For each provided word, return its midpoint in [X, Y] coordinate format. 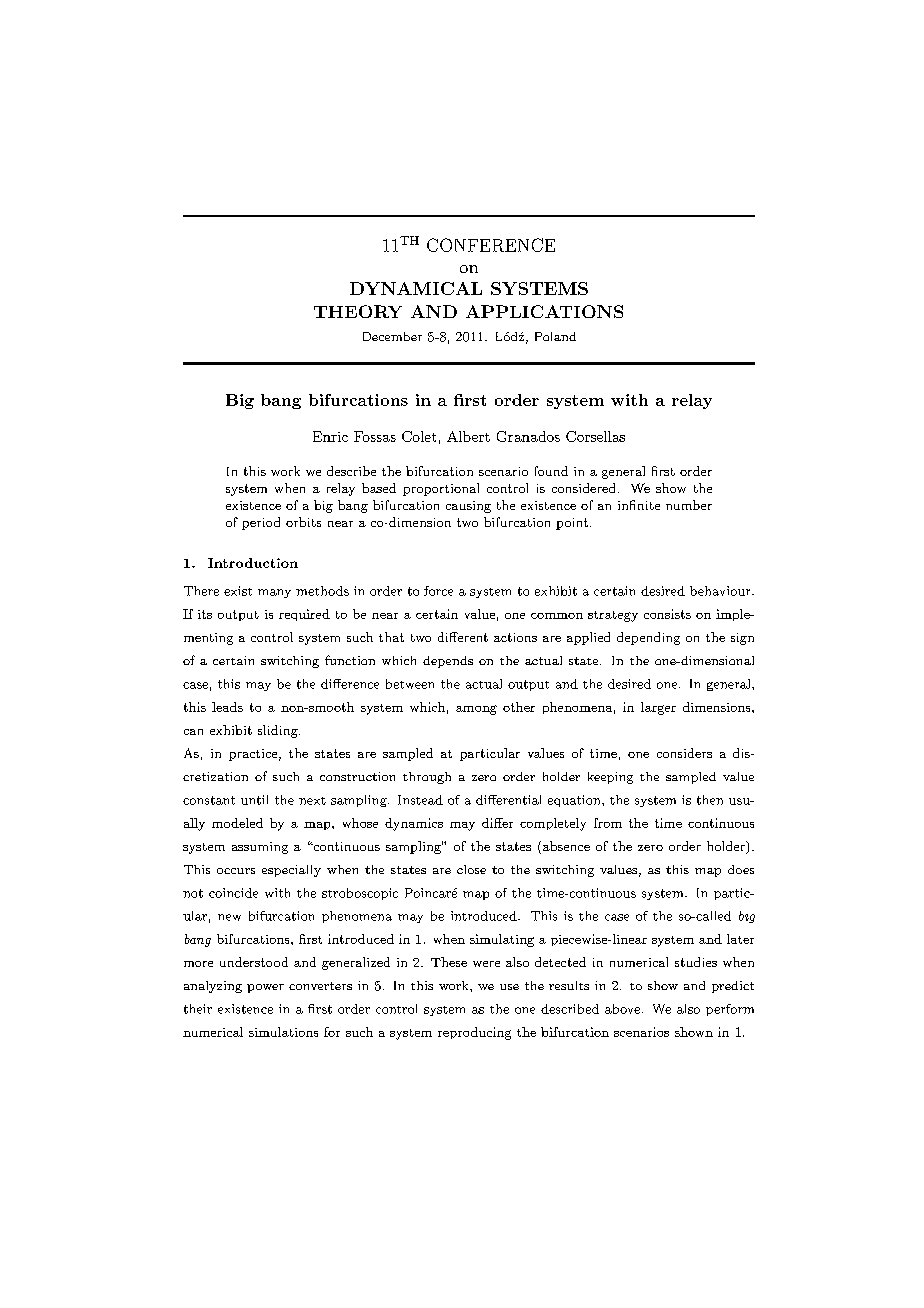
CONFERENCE [491, 245]
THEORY [358, 311]
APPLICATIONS [544, 311]
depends [448, 662]
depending [648, 638]
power [265, 988]
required [304, 615]
